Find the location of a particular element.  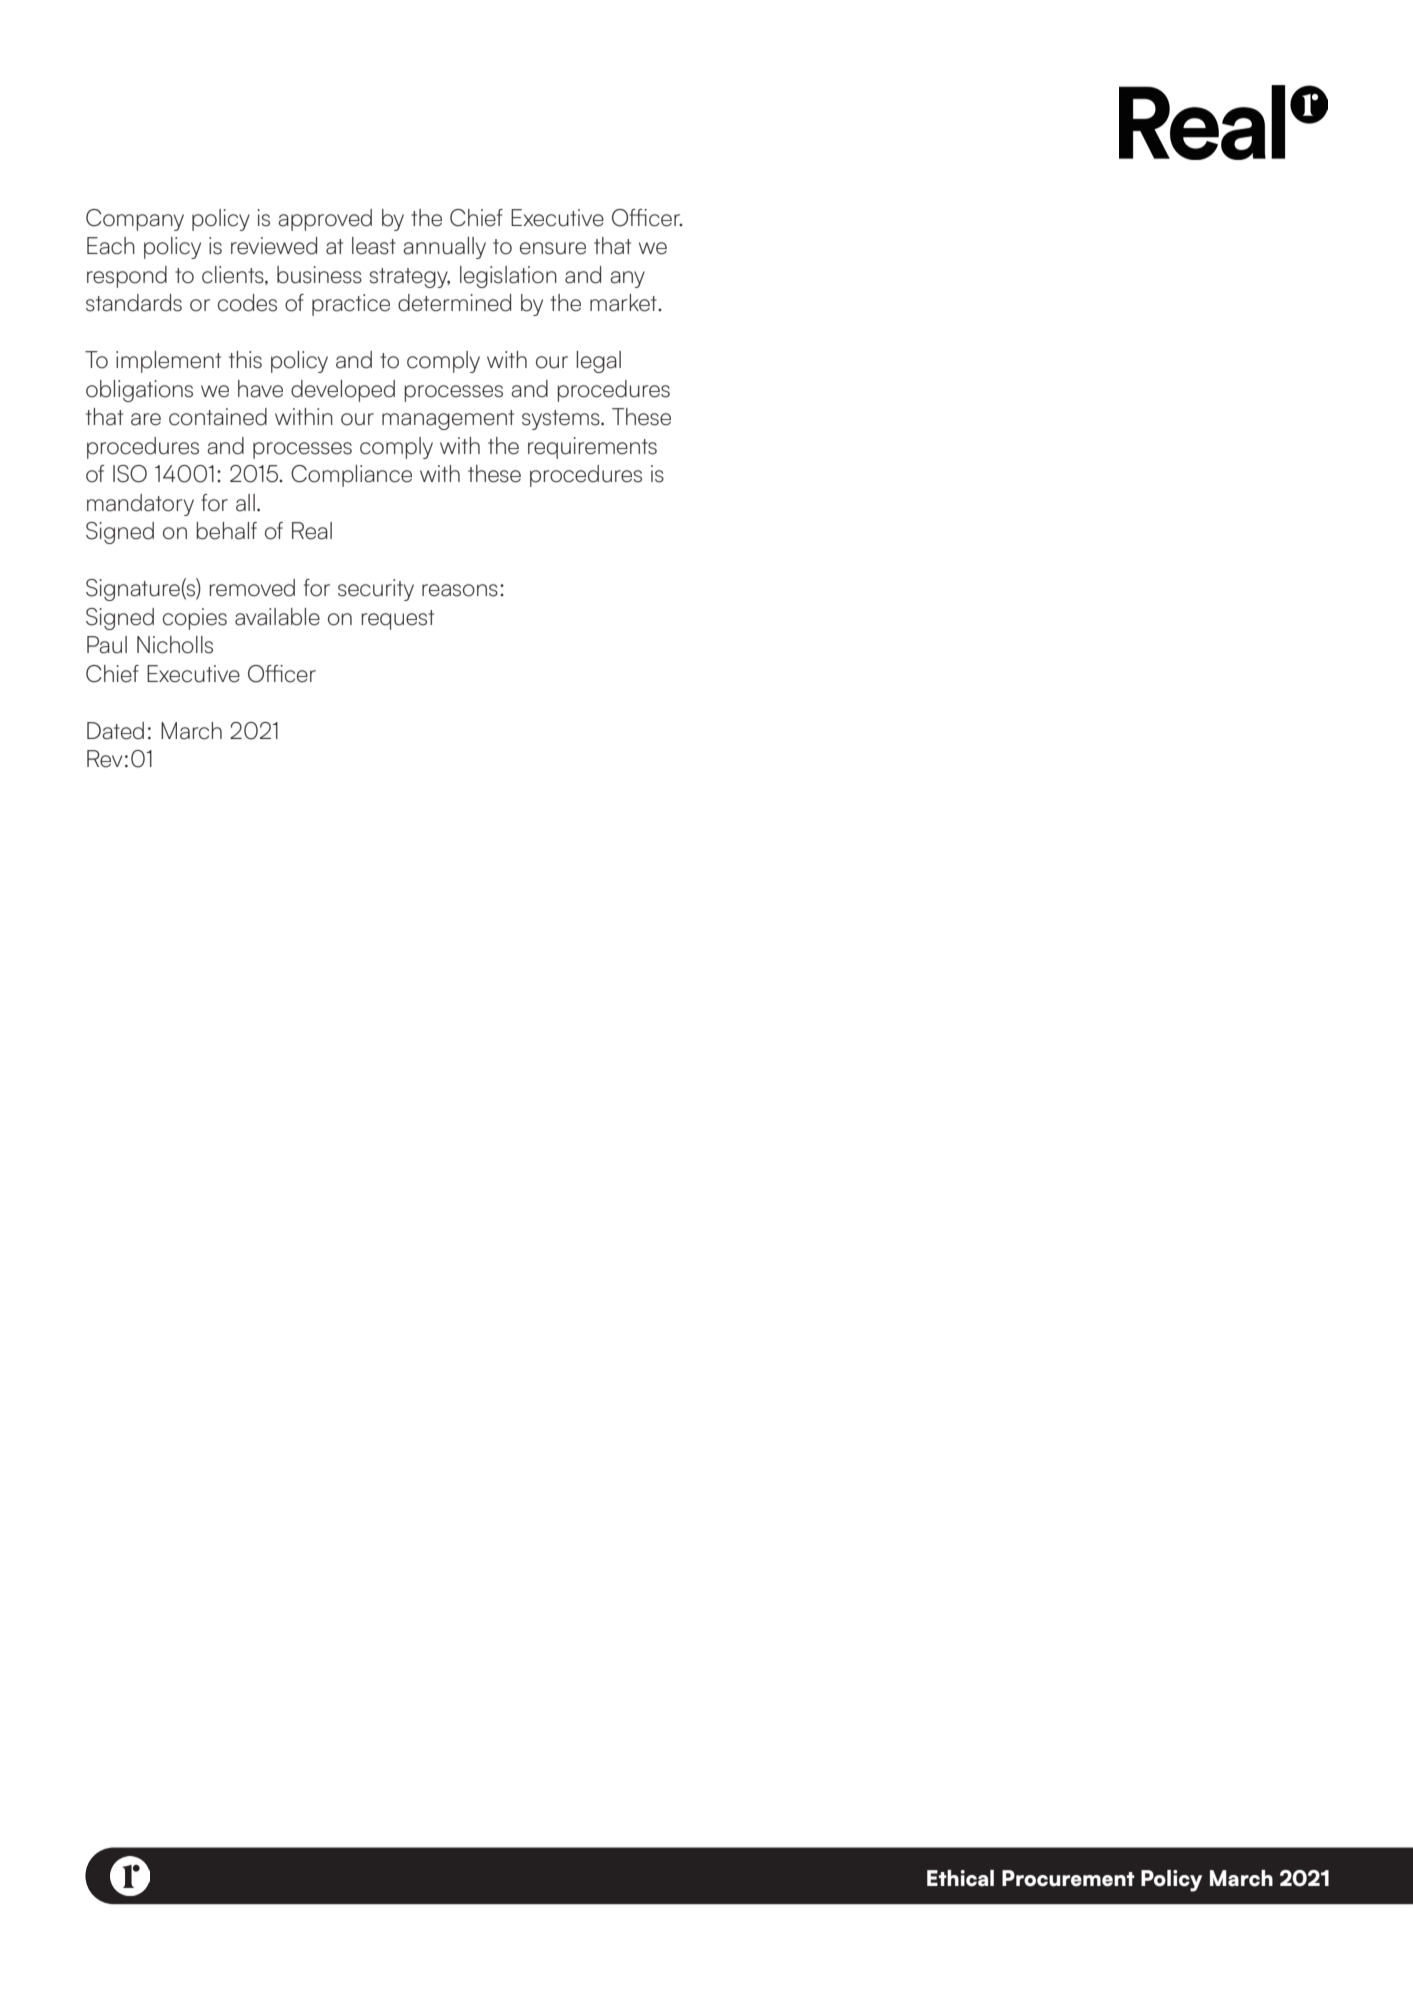

reasons is located at coordinates (460, 590).
